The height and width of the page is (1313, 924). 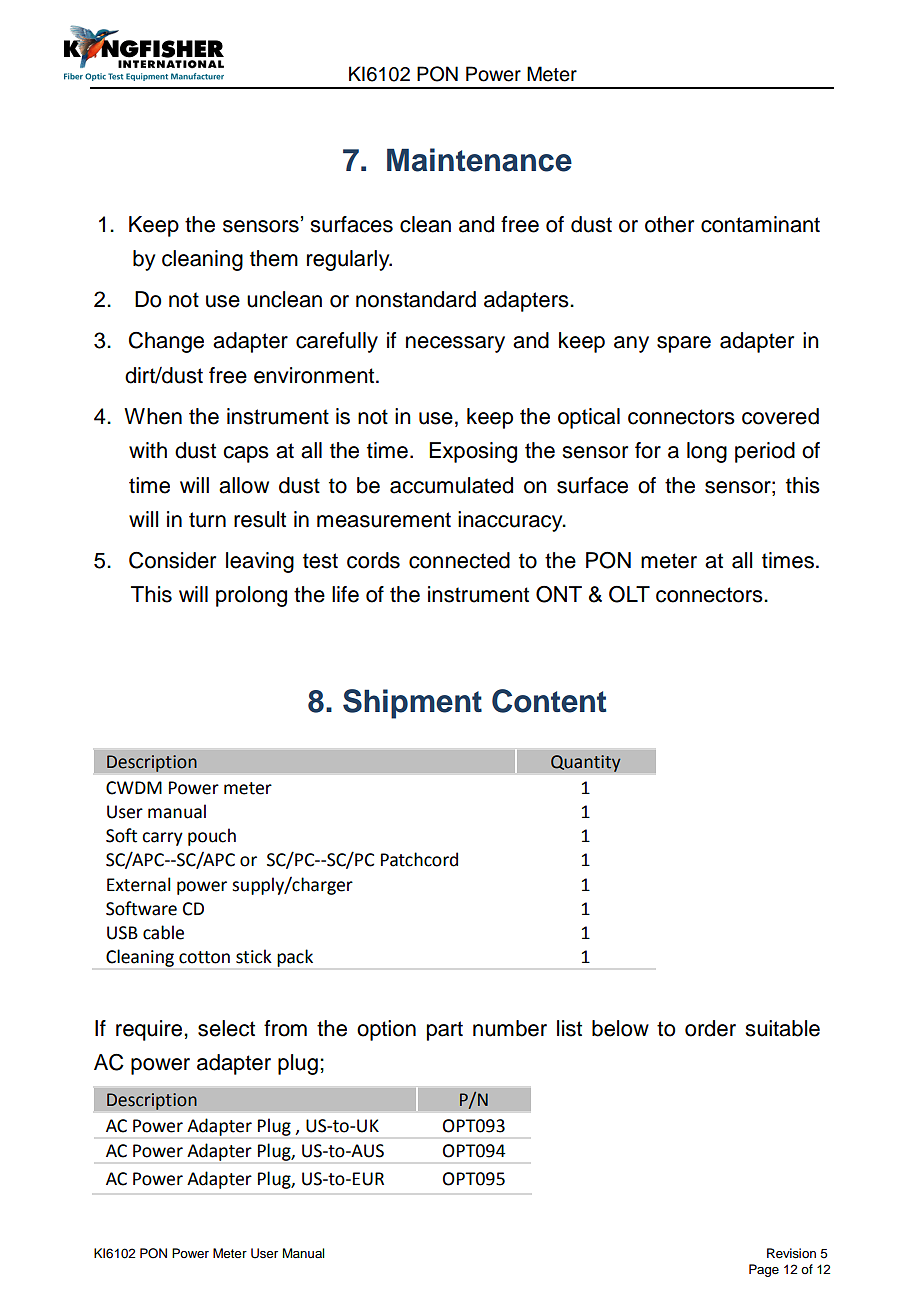 What do you see at coordinates (226, 1028) in the page?
I see `select` at bounding box center [226, 1028].
